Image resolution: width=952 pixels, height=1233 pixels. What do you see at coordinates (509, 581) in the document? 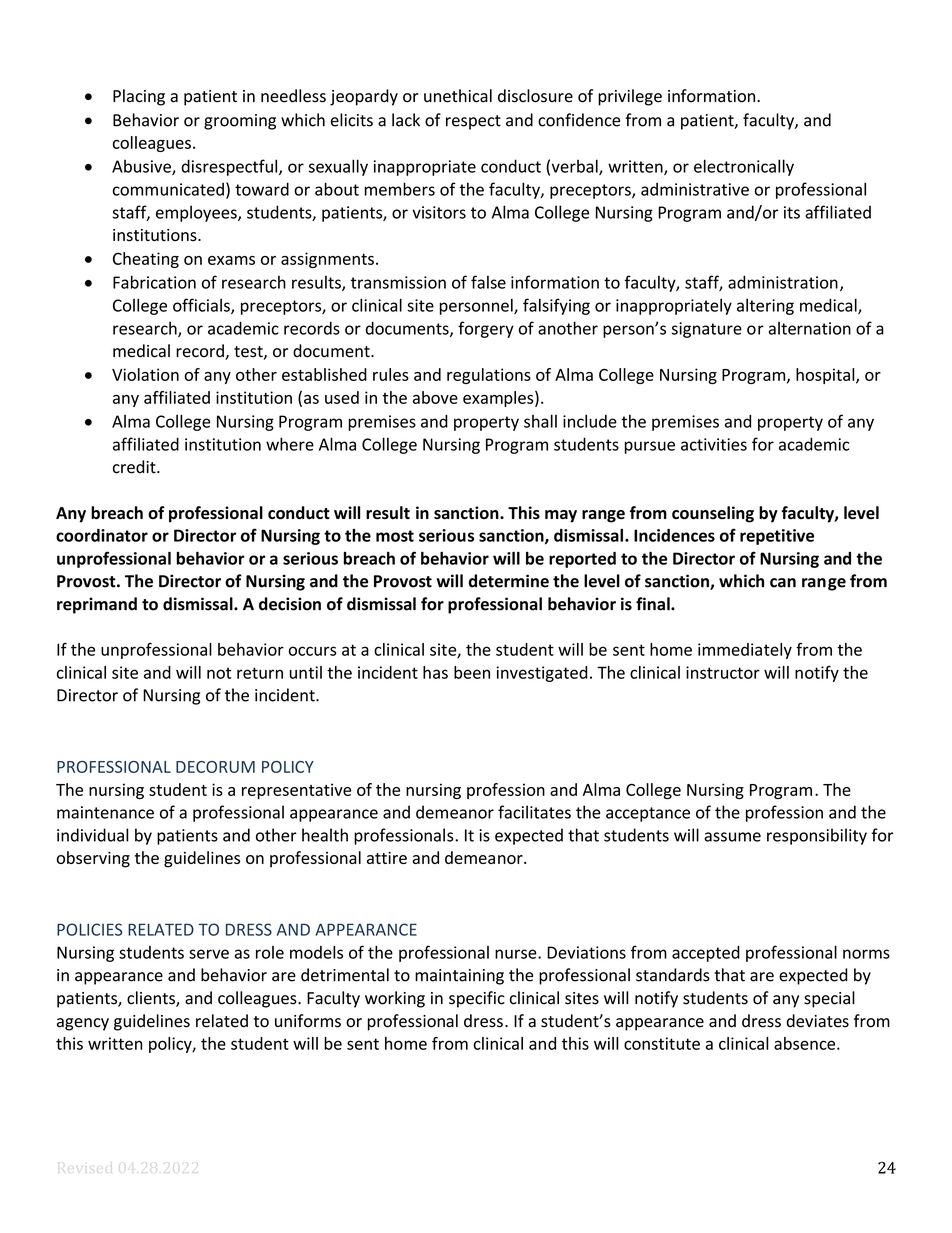
I see `determine` at bounding box center [509, 581].
